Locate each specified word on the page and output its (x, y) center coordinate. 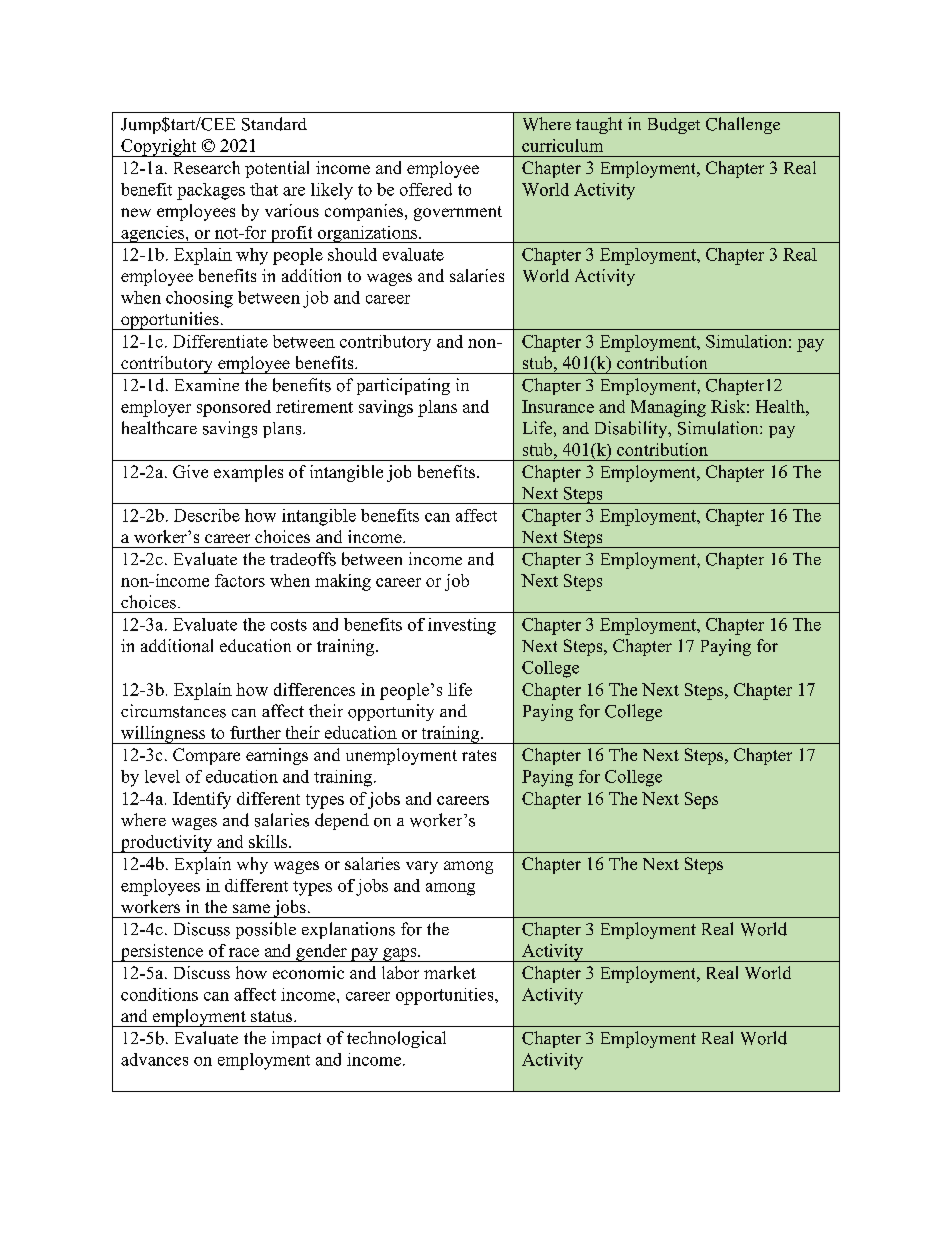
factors (240, 580)
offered (426, 189)
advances (154, 1059)
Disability (632, 429)
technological (396, 1039)
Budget (674, 126)
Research (207, 167)
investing (462, 626)
